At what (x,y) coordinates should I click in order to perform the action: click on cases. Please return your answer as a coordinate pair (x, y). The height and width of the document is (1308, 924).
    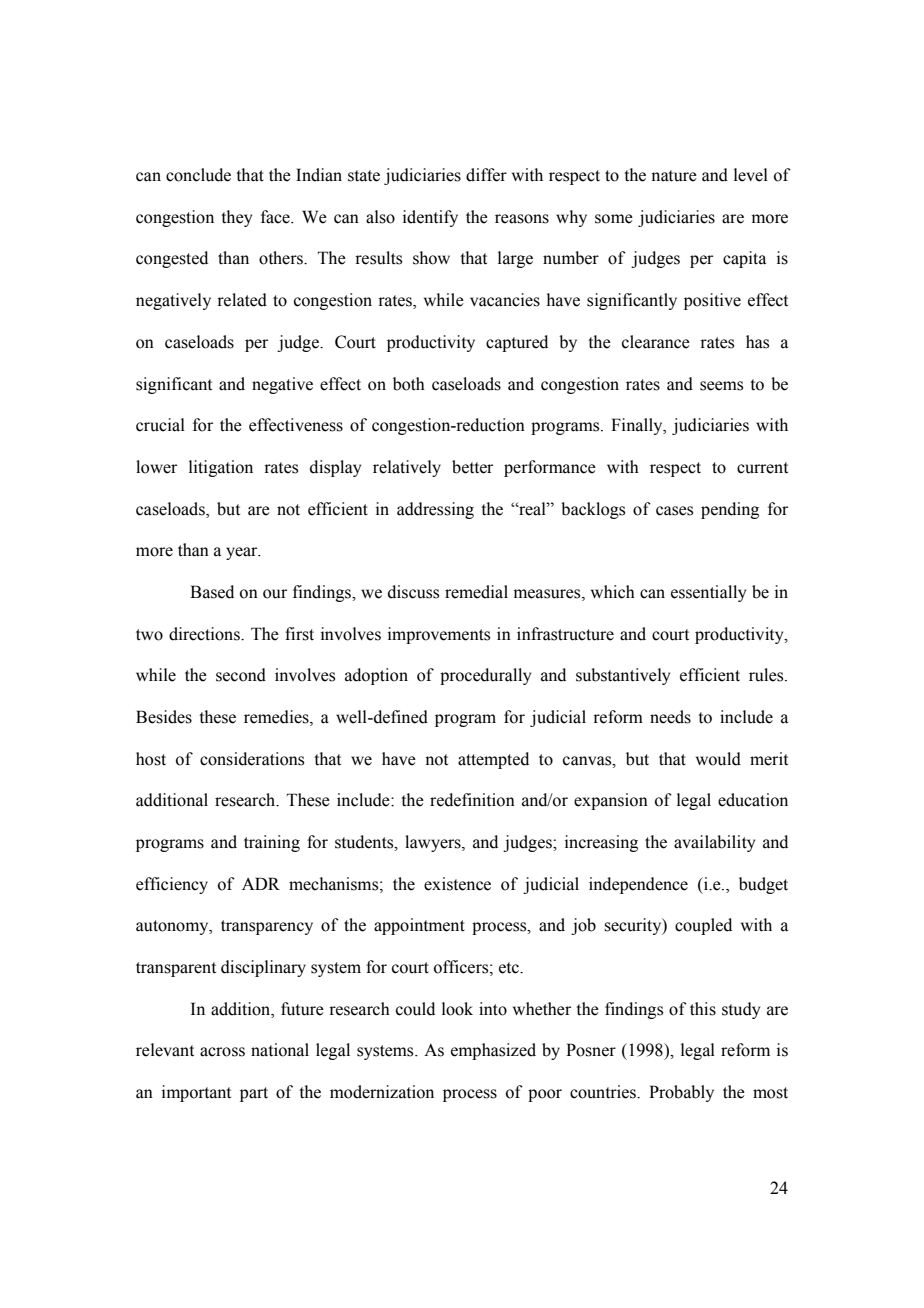
    Looking at the image, I should click on (674, 511).
